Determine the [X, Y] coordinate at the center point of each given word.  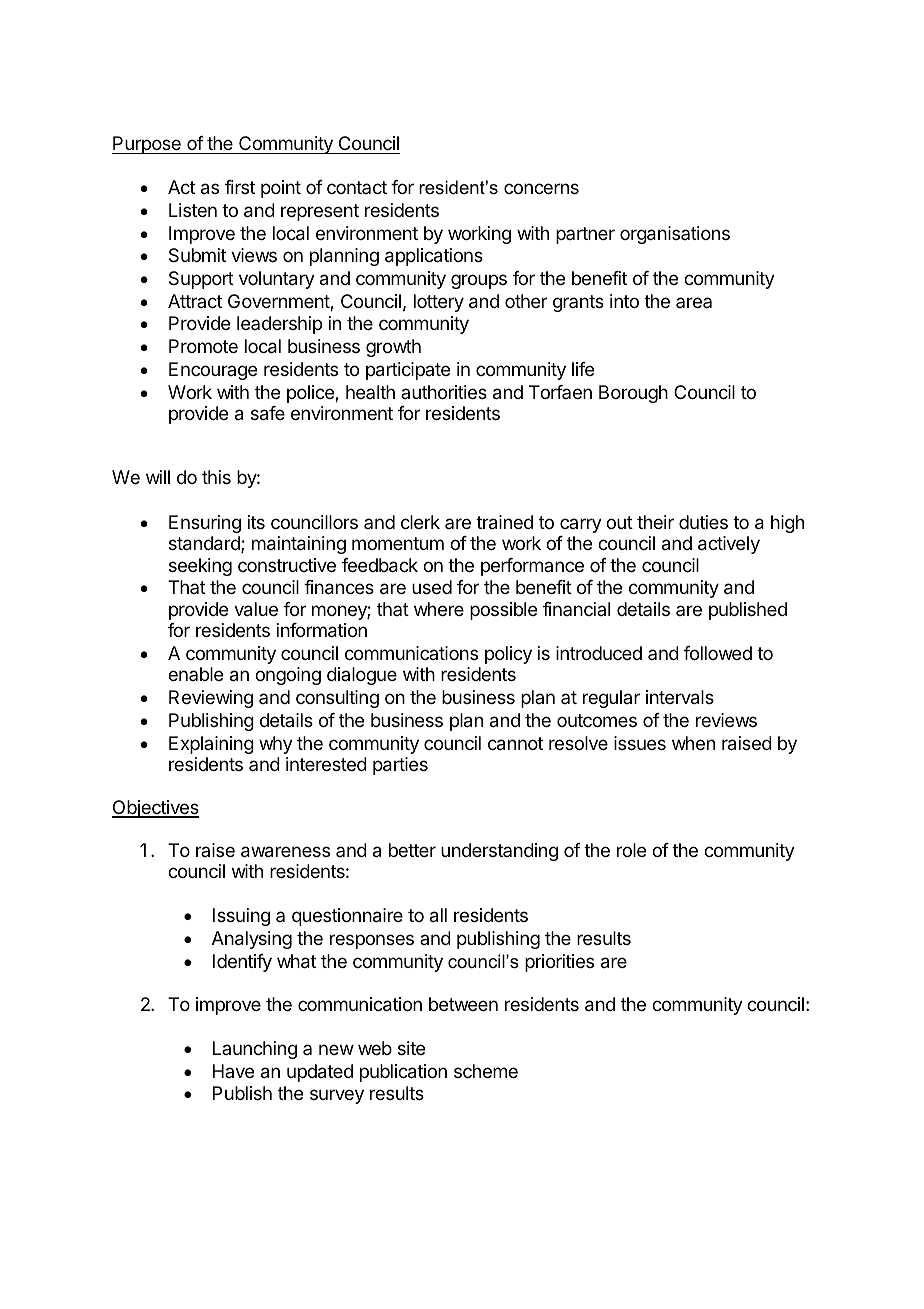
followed [717, 653]
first [240, 187]
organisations [675, 235]
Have [233, 1071]
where [439, 609]
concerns [541, 188]
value [256, 609]
